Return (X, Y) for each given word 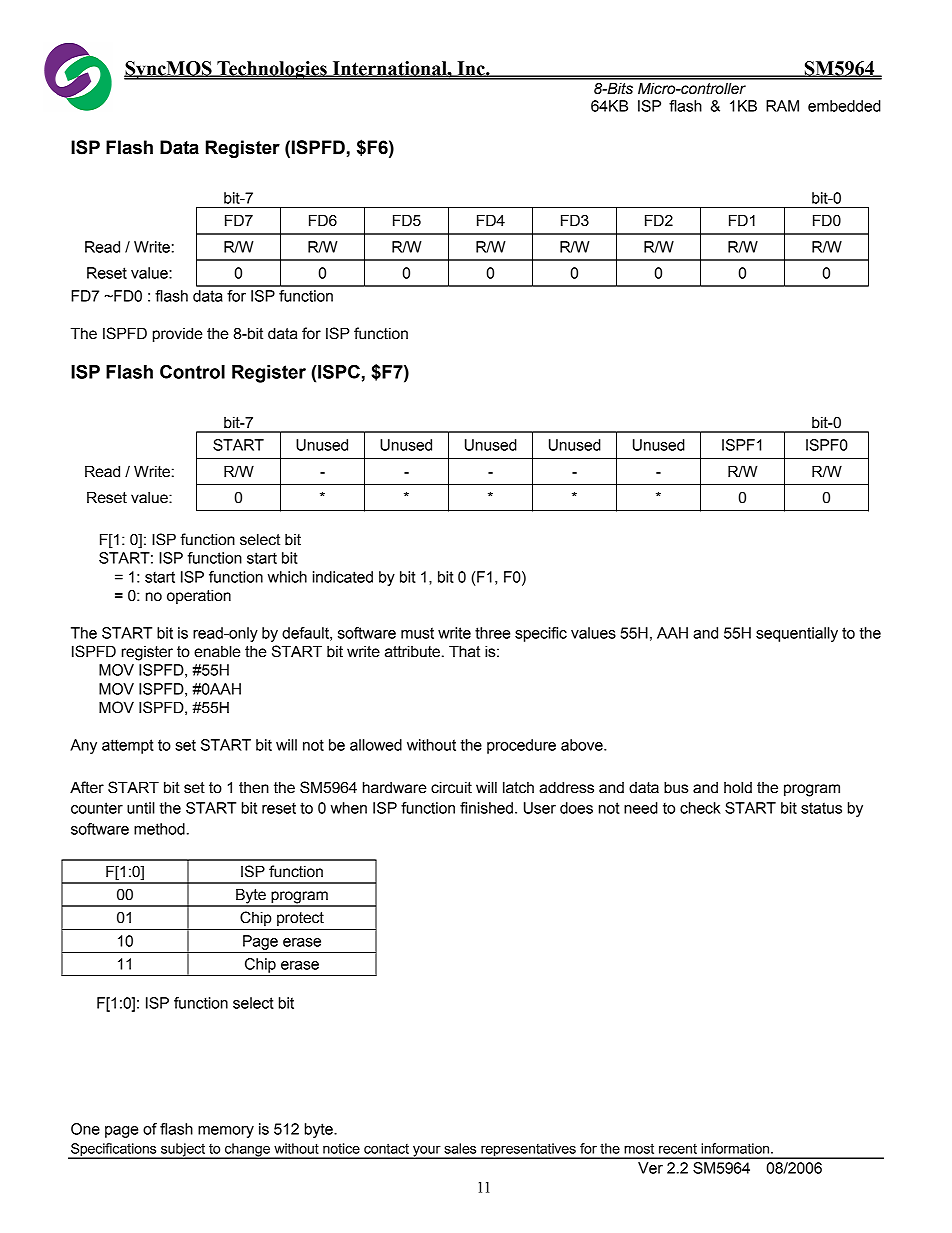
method (159, 829)
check (700, 808)
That (464, 651)
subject (183, 1151)
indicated (343, 577)
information (736, 1148)
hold (738, 787)
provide (178, 334)
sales (460, 1148)
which (287, 577)
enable (217, 651)
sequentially (797, 634)
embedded (844, 106)
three (492, 633)
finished (486, 808)
